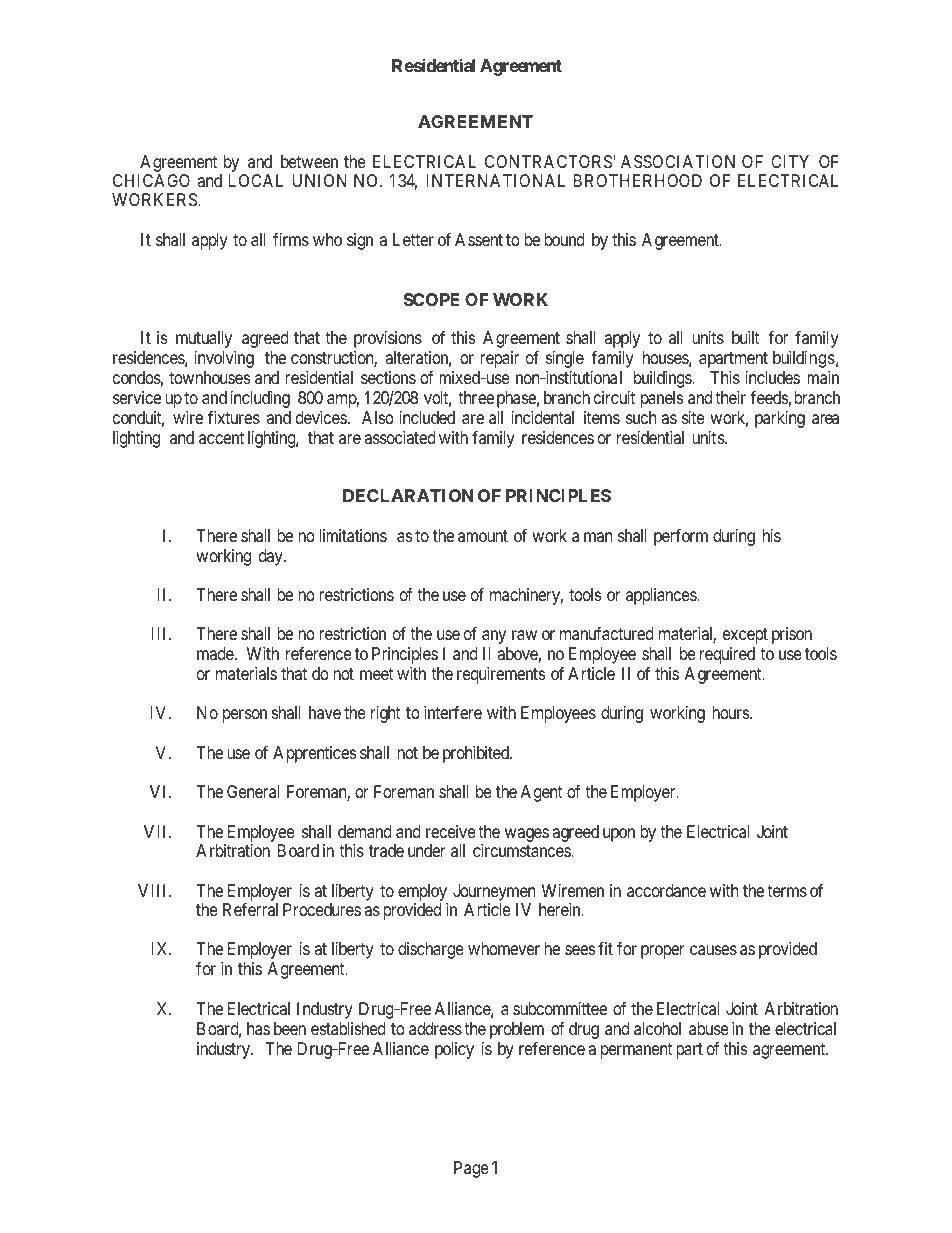 The width and height of the image is (952, 1233). What do you see at coordinates (256, 180) in the image?
I see `LOCAL` at bounding box center [256, 180].
